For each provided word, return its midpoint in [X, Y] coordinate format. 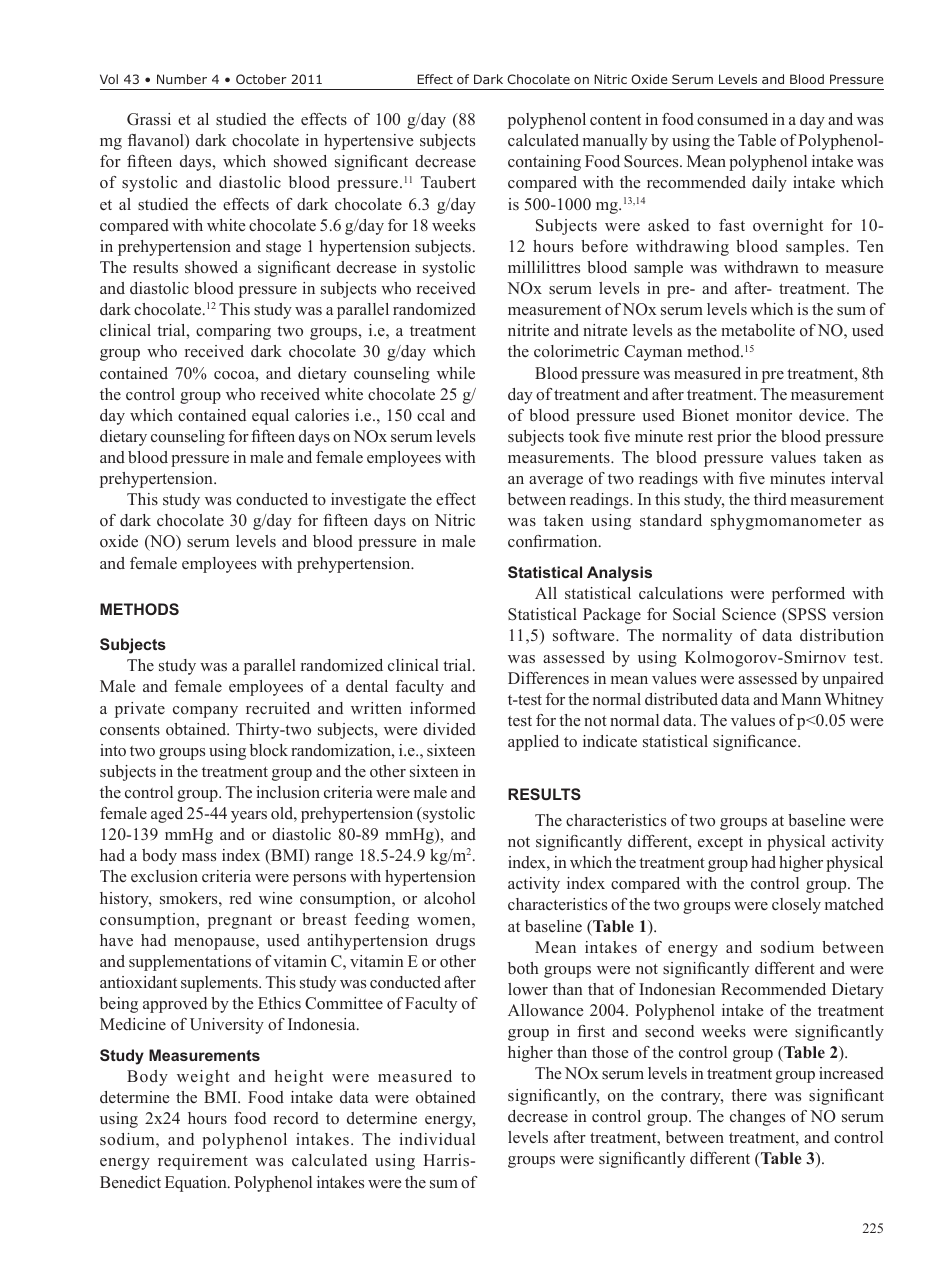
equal [270, 417]
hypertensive [368, 142]
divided [449, 729]
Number [182, 79]
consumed [732, 119]
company [205, 712]
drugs [455, 942]
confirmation [554, 541]
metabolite [758, 330]
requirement [203, 1162]
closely [796, 906]
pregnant [240, 922]
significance [756, 743]
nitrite [528, 330]
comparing [233, 332]
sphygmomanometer [786, 522]
